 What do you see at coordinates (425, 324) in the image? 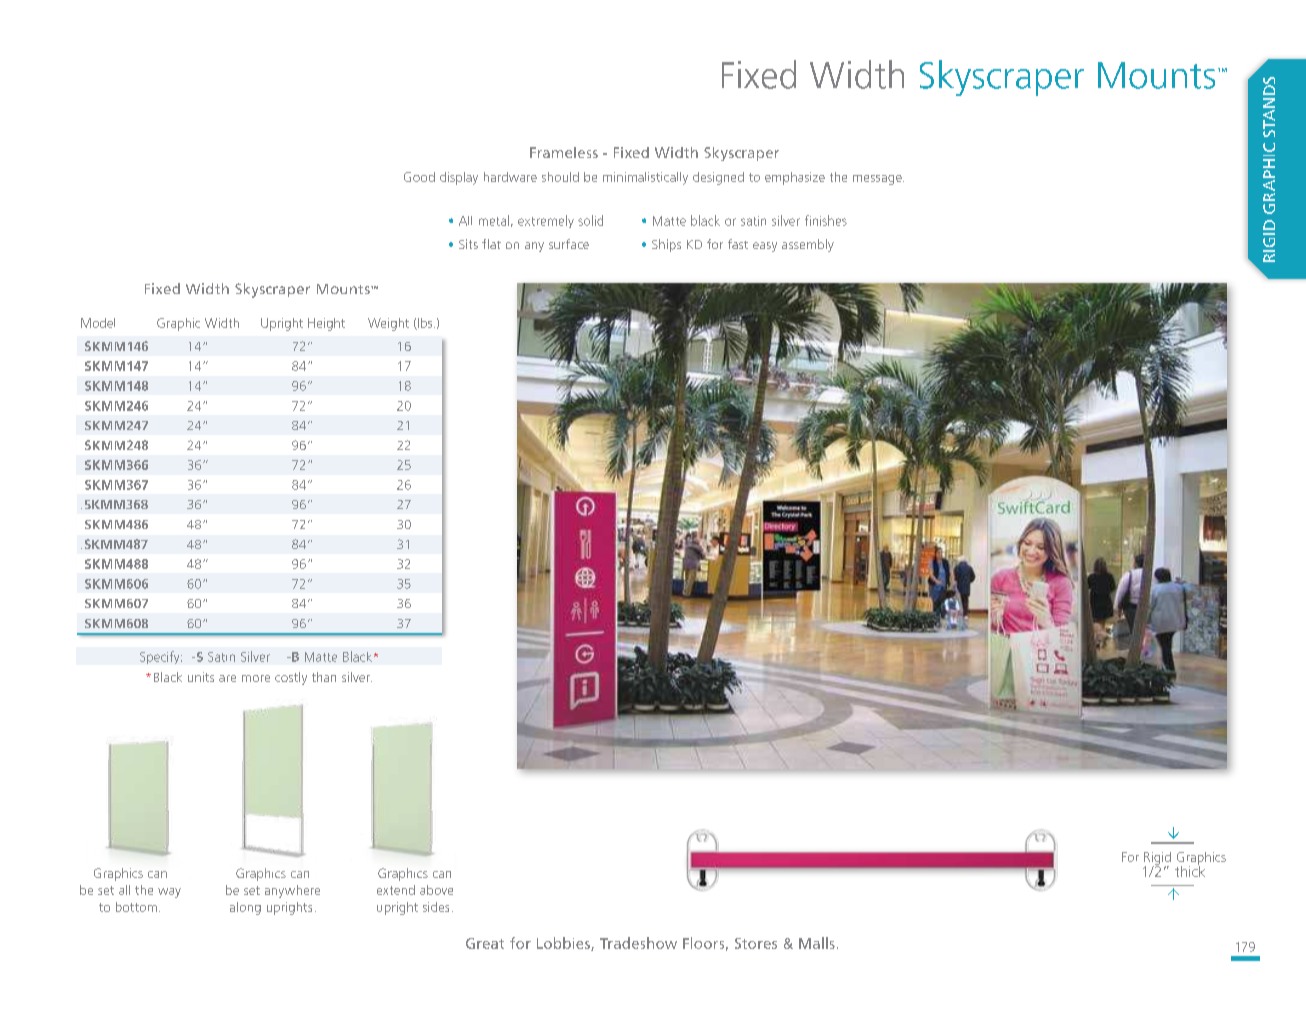
I see `lbs` at bounding box center [425, 324].
